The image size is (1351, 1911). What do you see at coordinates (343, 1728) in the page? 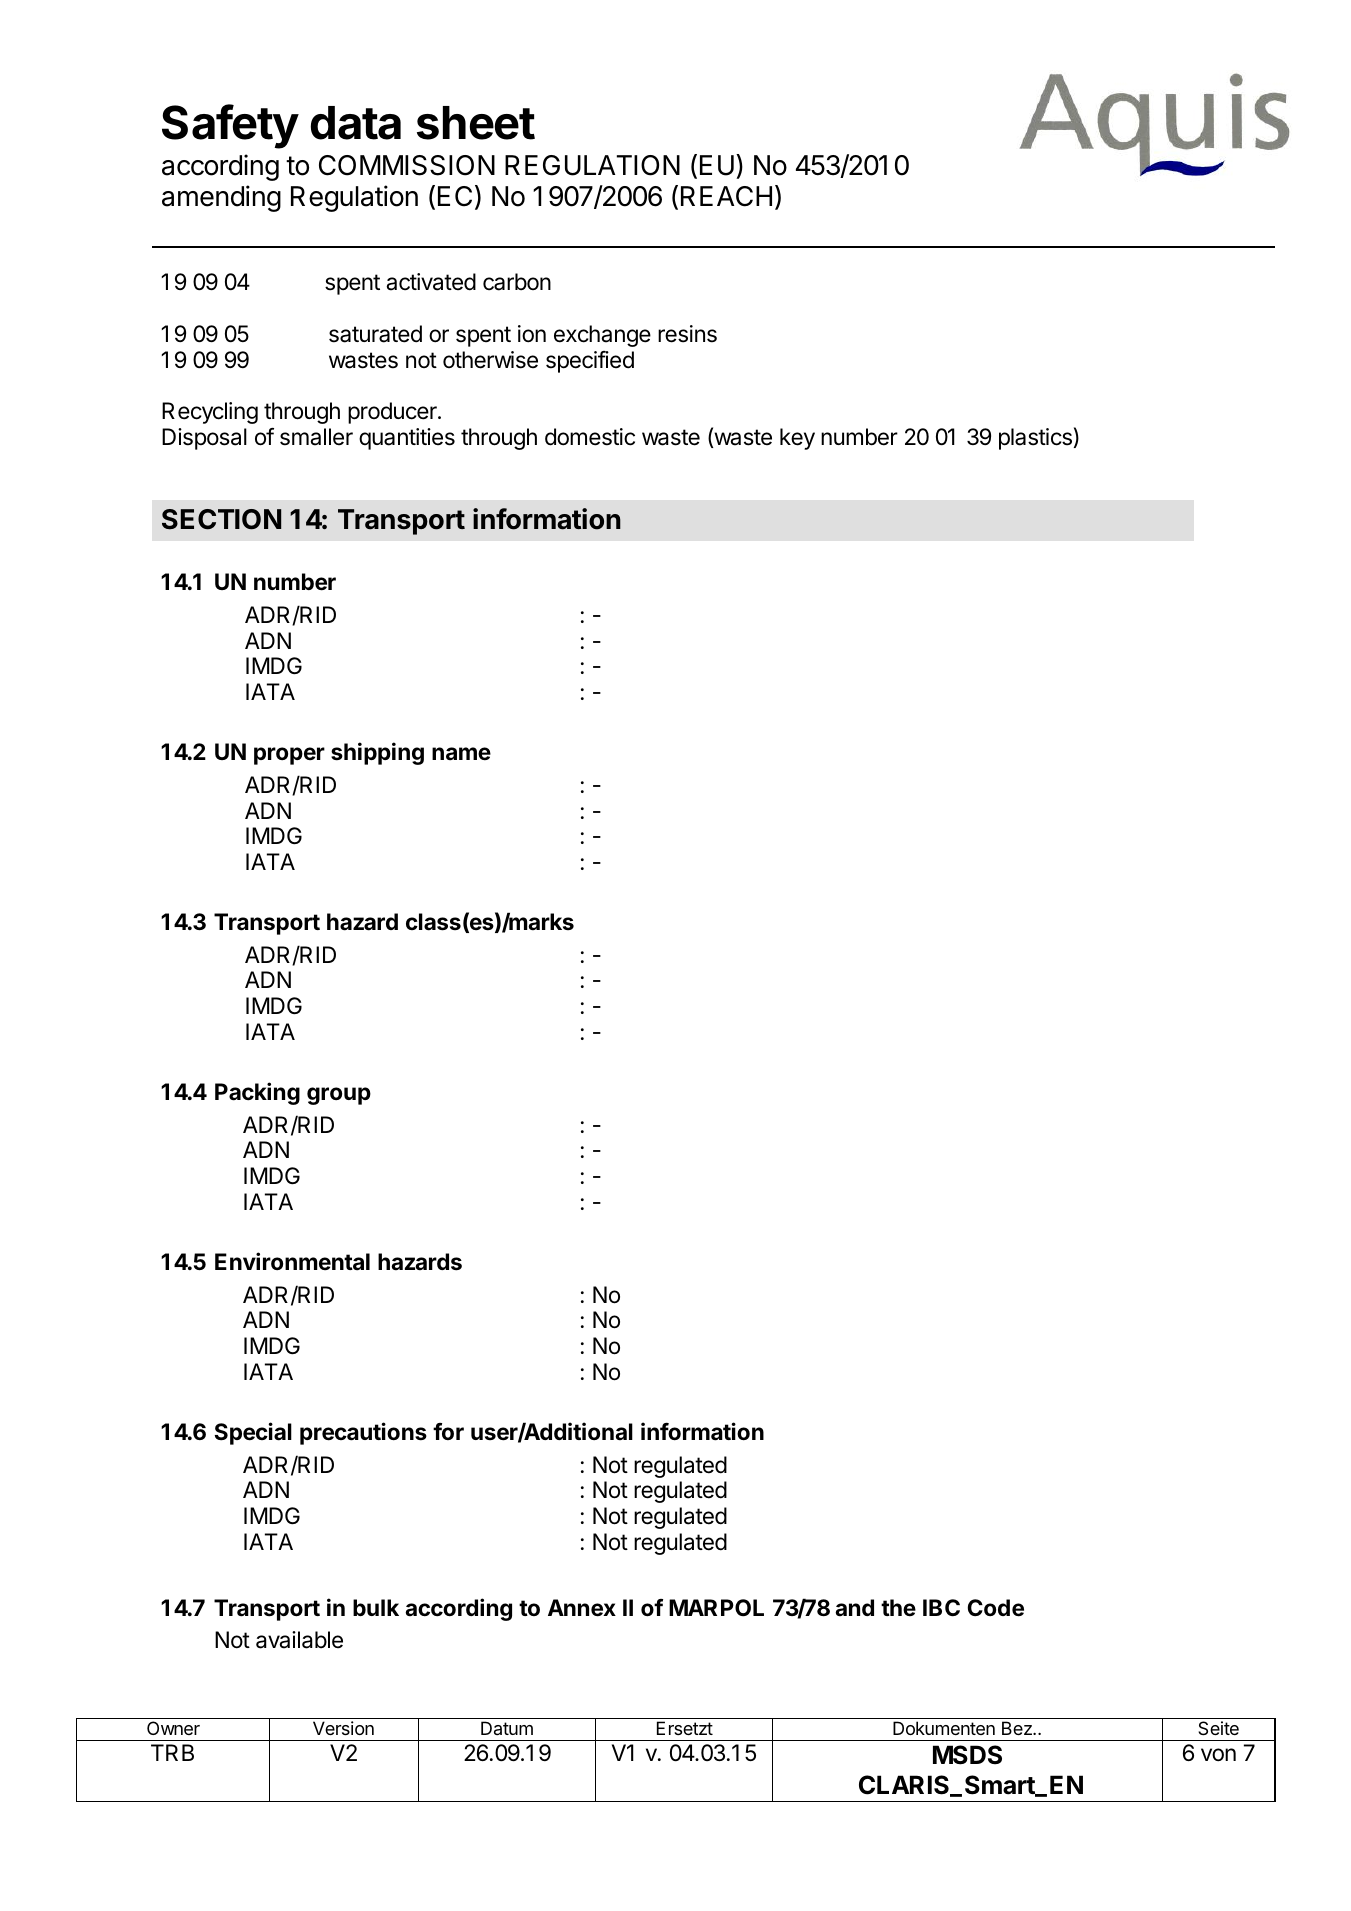
I see `Version` at bounding box center [343, 1728].
